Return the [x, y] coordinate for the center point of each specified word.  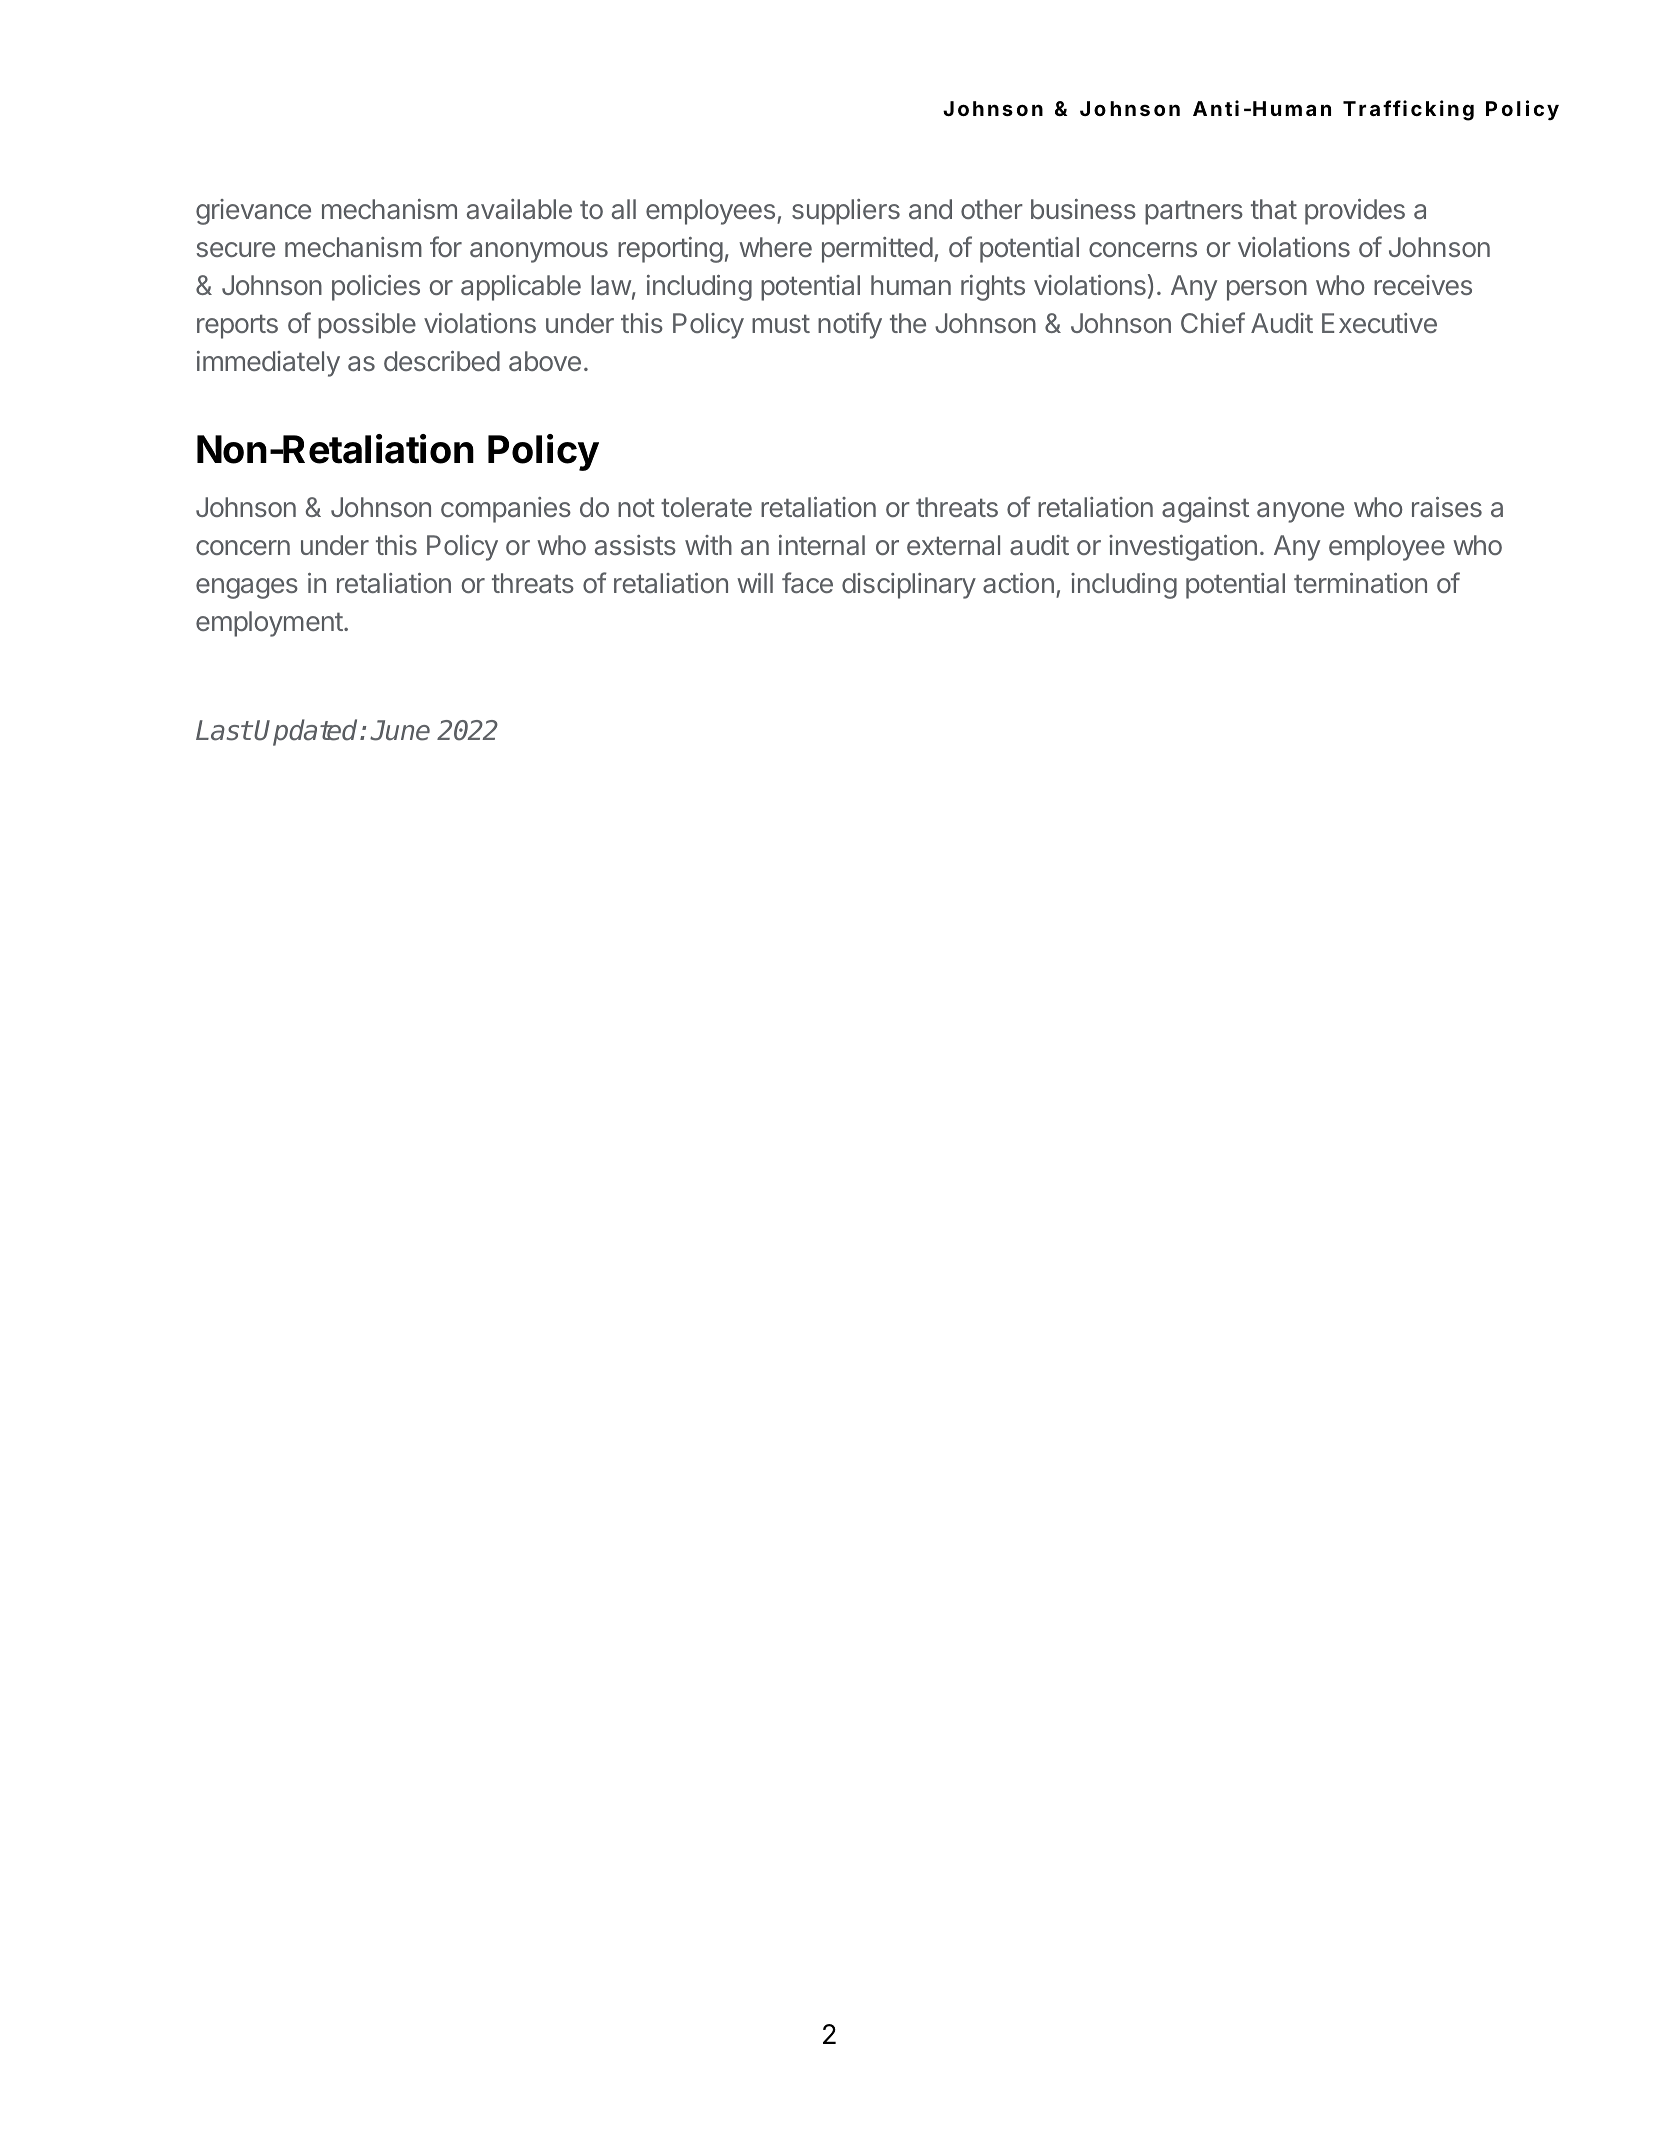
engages [247, 588]
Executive [1379, 323]
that [1274, 209]
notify [850, 325]
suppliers [846, 212]
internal [822, 545]
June [400, 730]
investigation [1183, 548]
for [446, 246]
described [442, 361]
